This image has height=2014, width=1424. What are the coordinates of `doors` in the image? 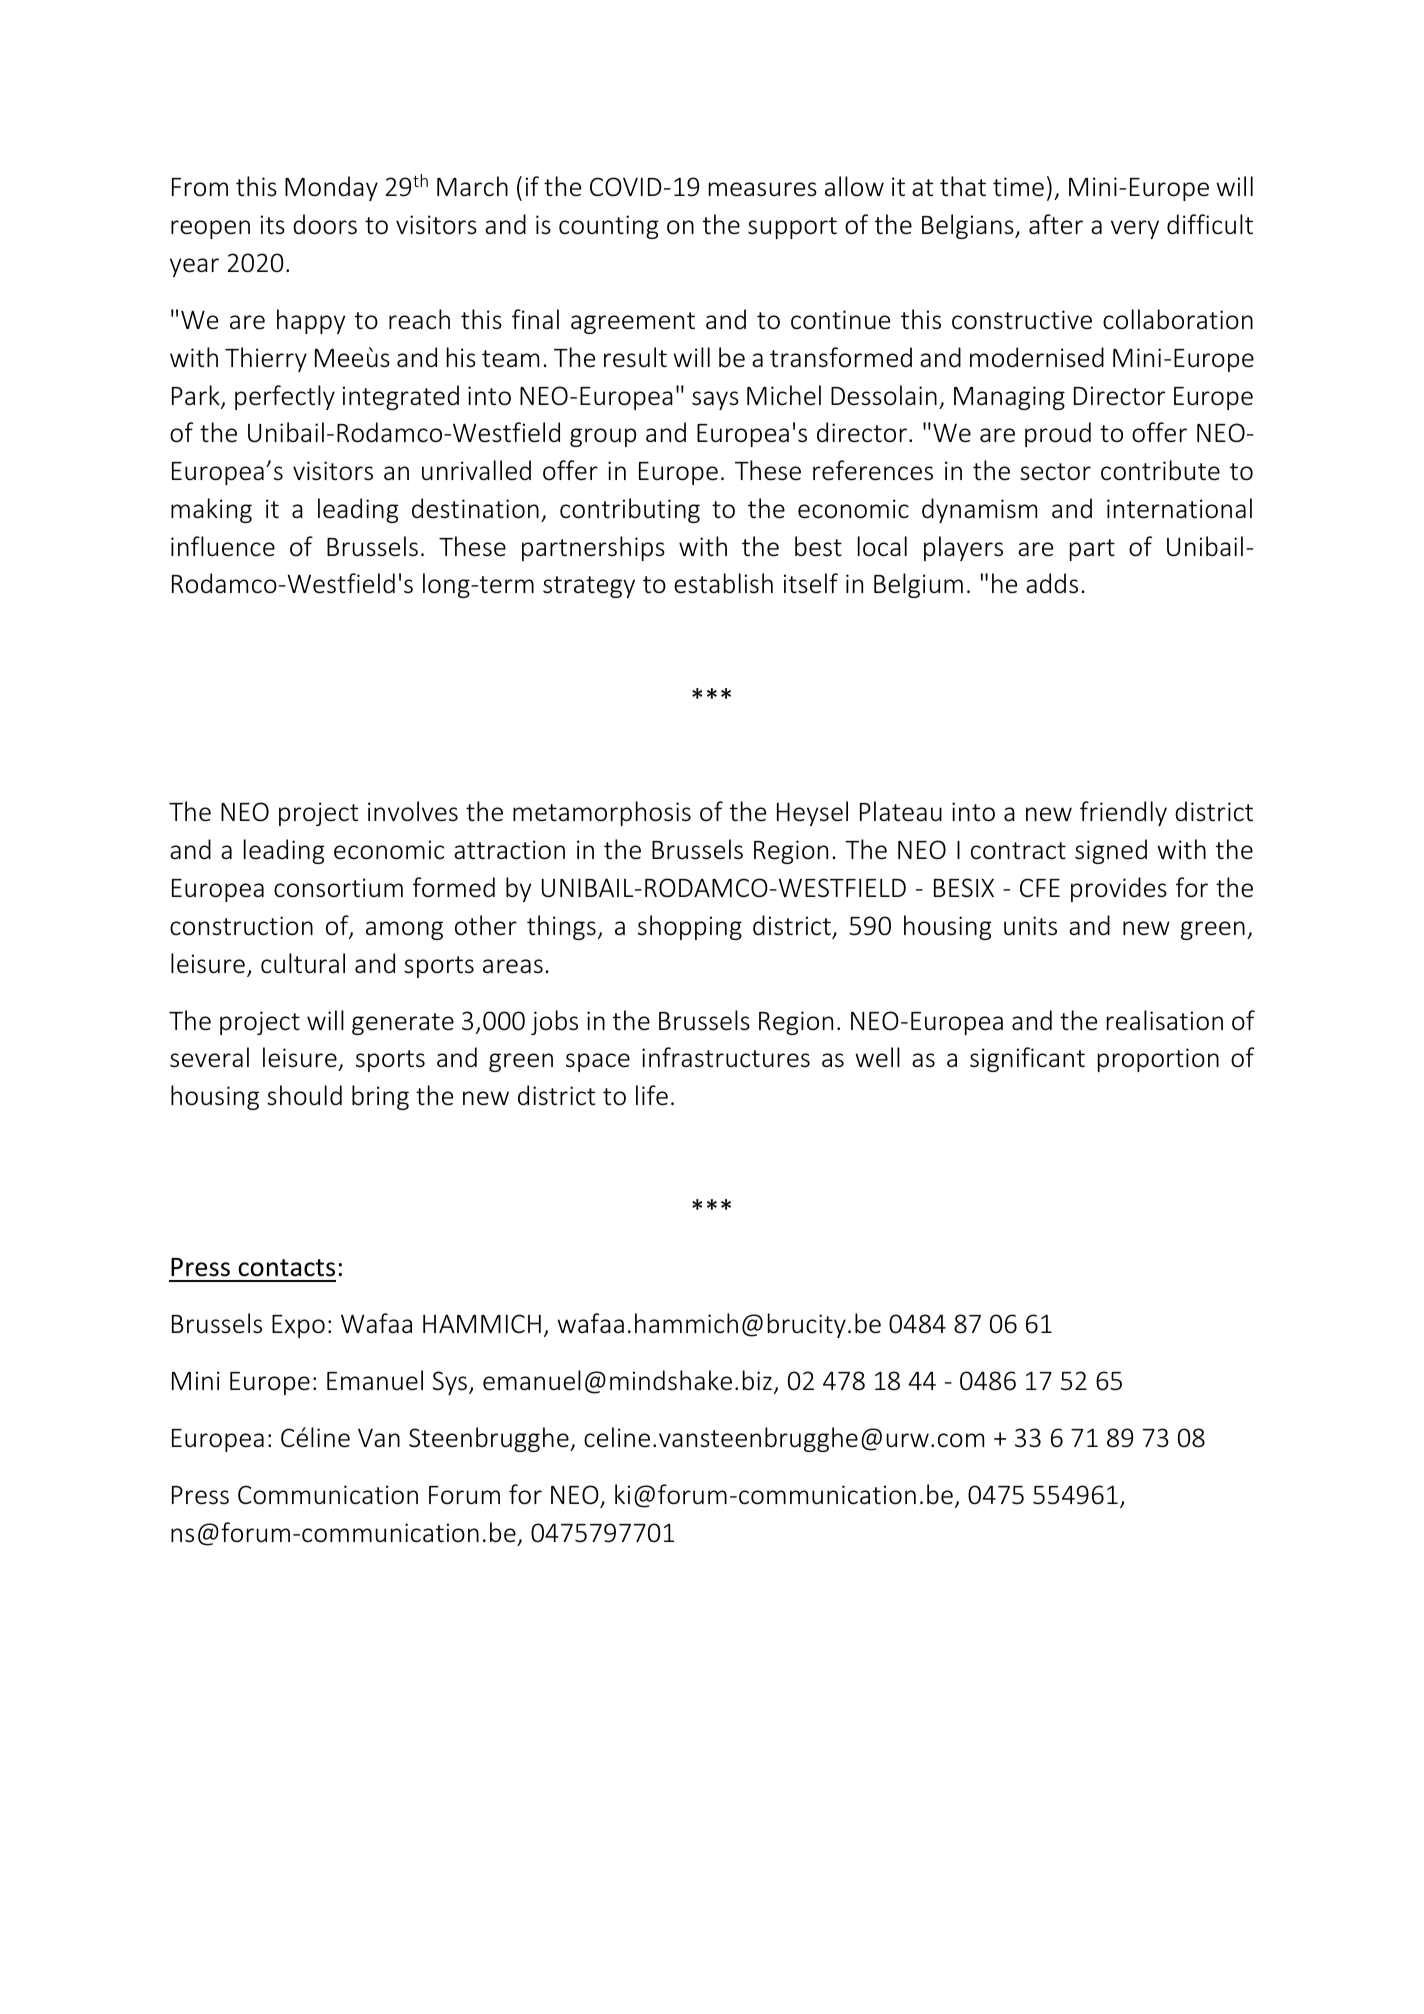 It's located at (325, 224).
